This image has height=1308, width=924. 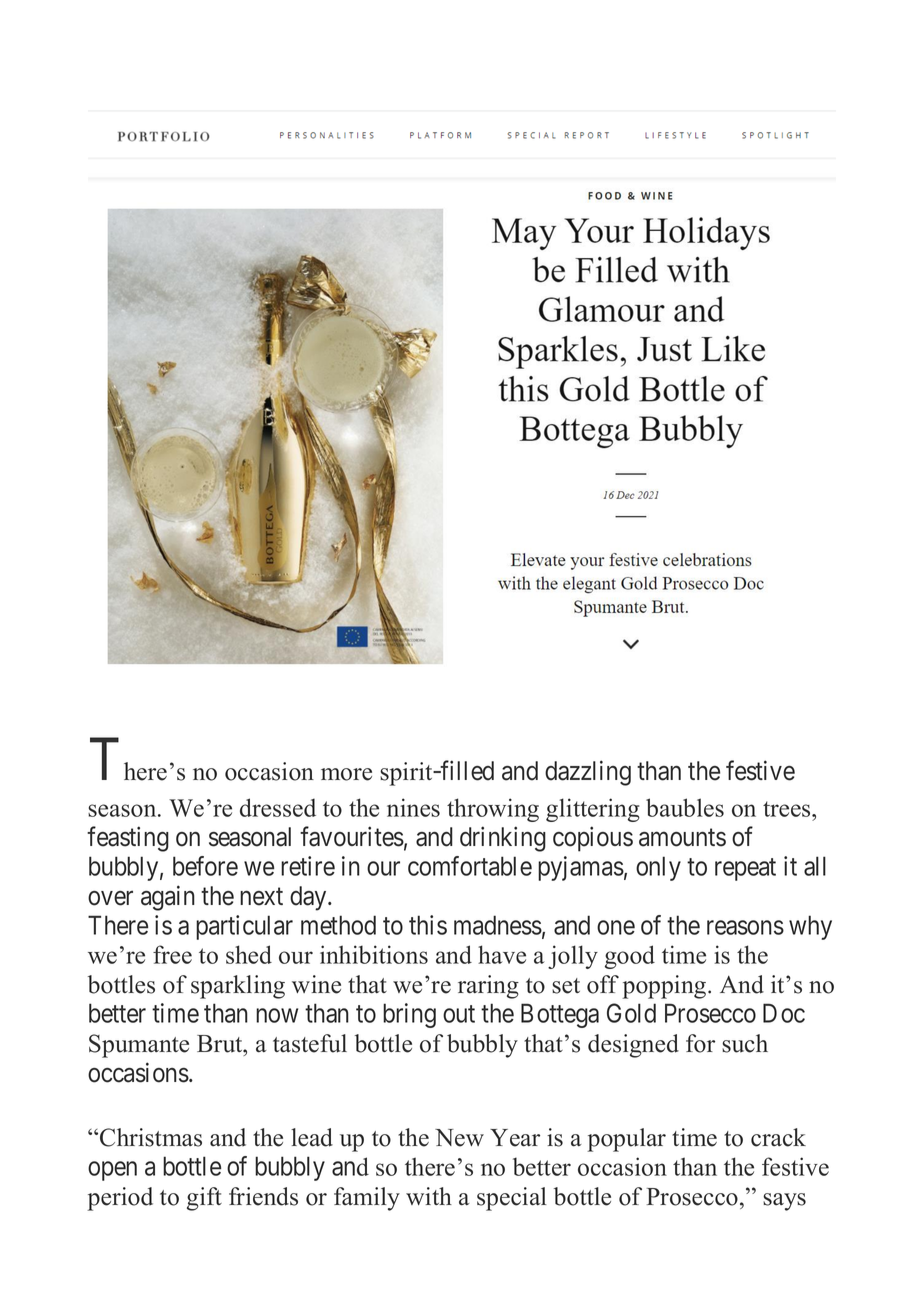 I want to click on raring, so click(x=488, y=987).
